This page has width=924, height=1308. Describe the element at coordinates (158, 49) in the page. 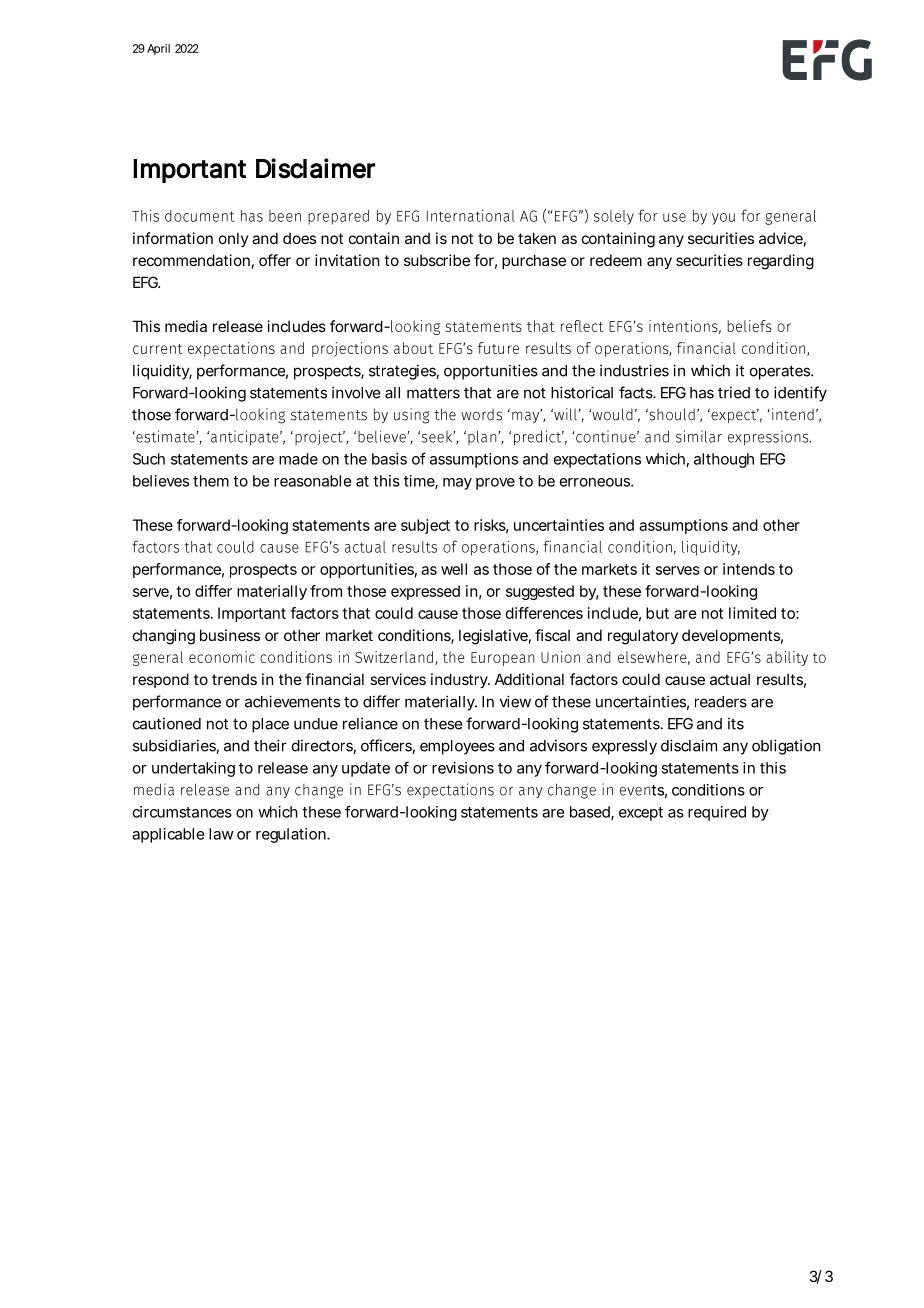

I see `April` at that location.
